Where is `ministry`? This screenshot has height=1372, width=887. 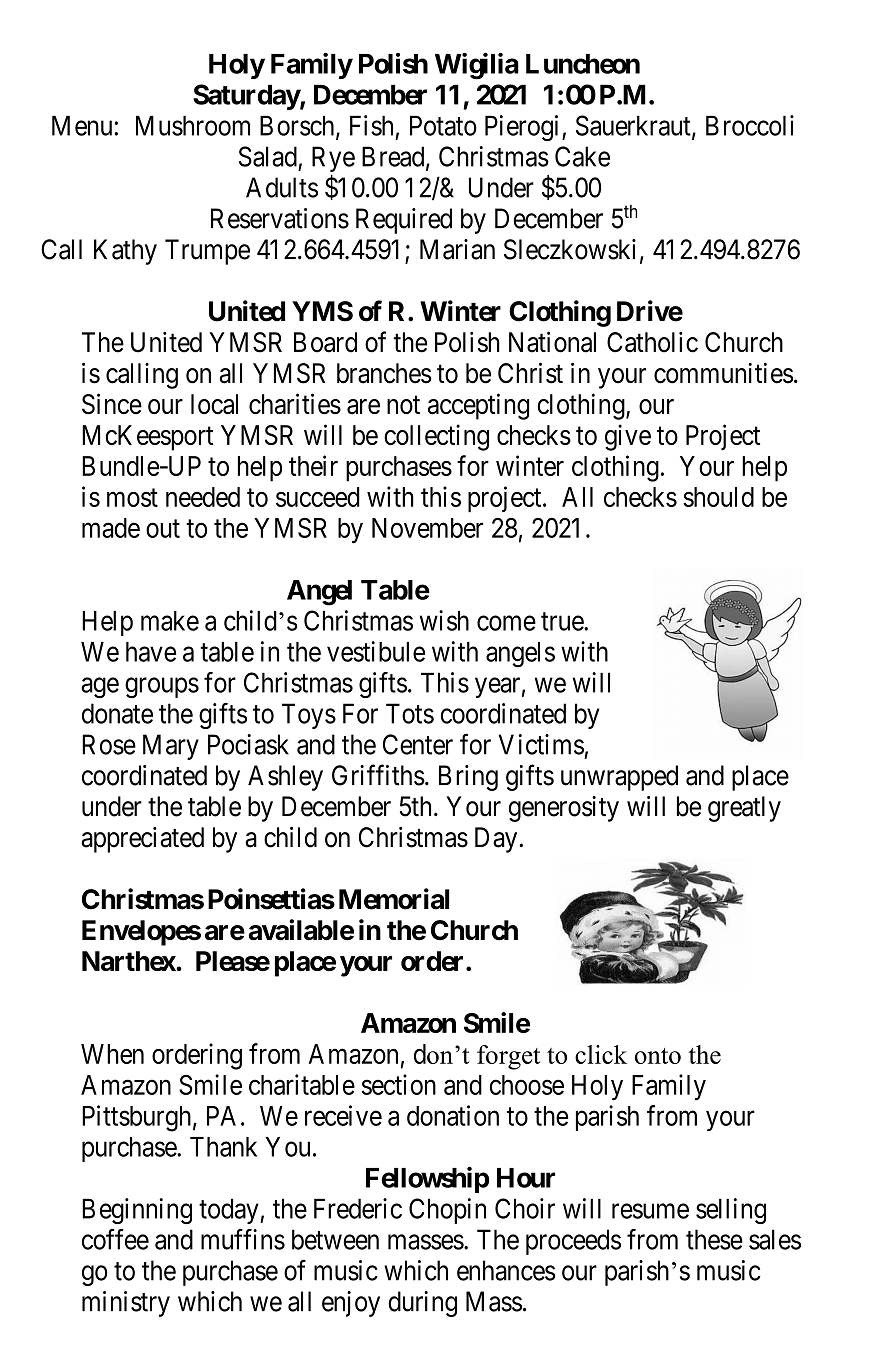
ministry is located at coordinates (126, 1304).
